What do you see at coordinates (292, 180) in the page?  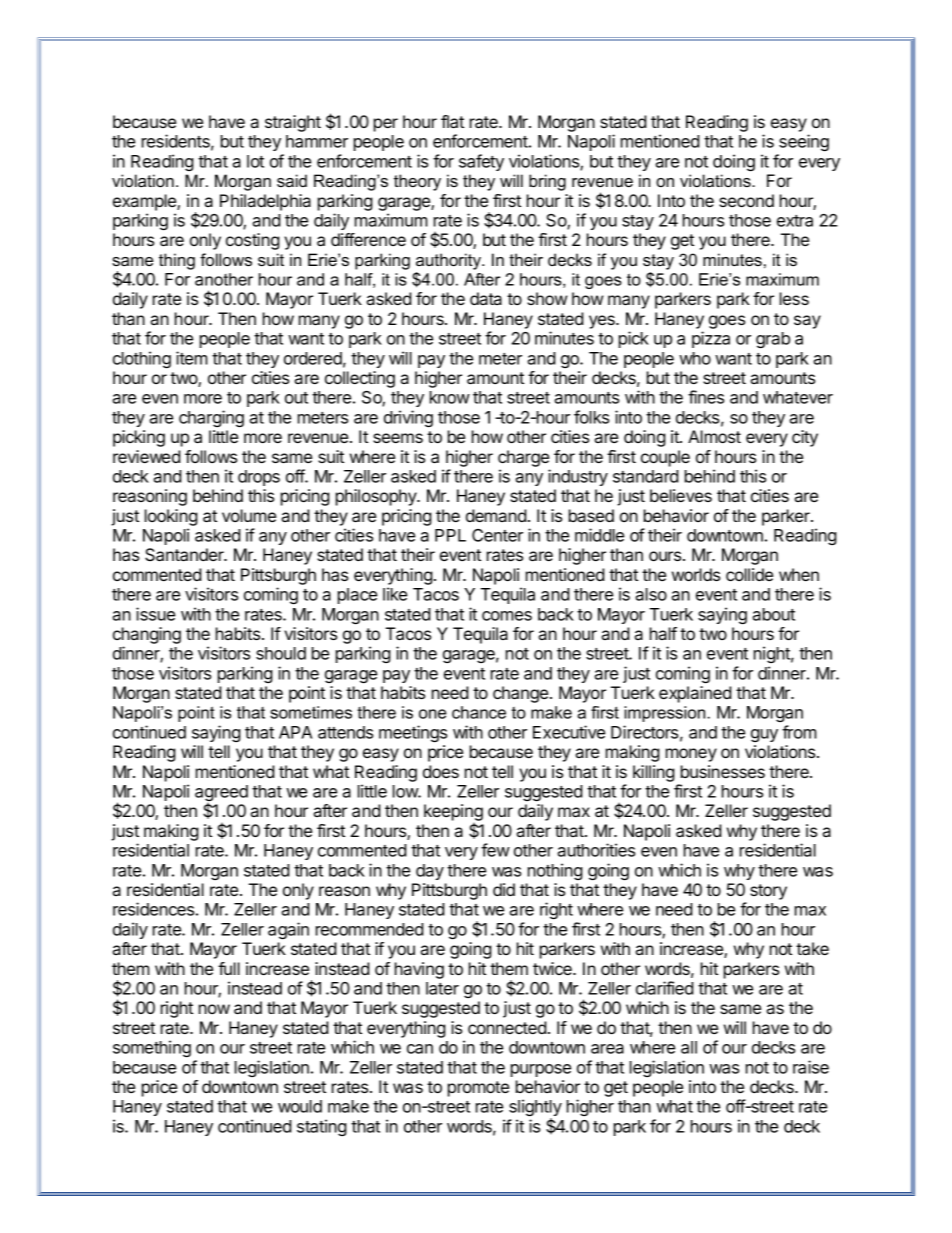 I see `said` at bounding box center [292, 180].
